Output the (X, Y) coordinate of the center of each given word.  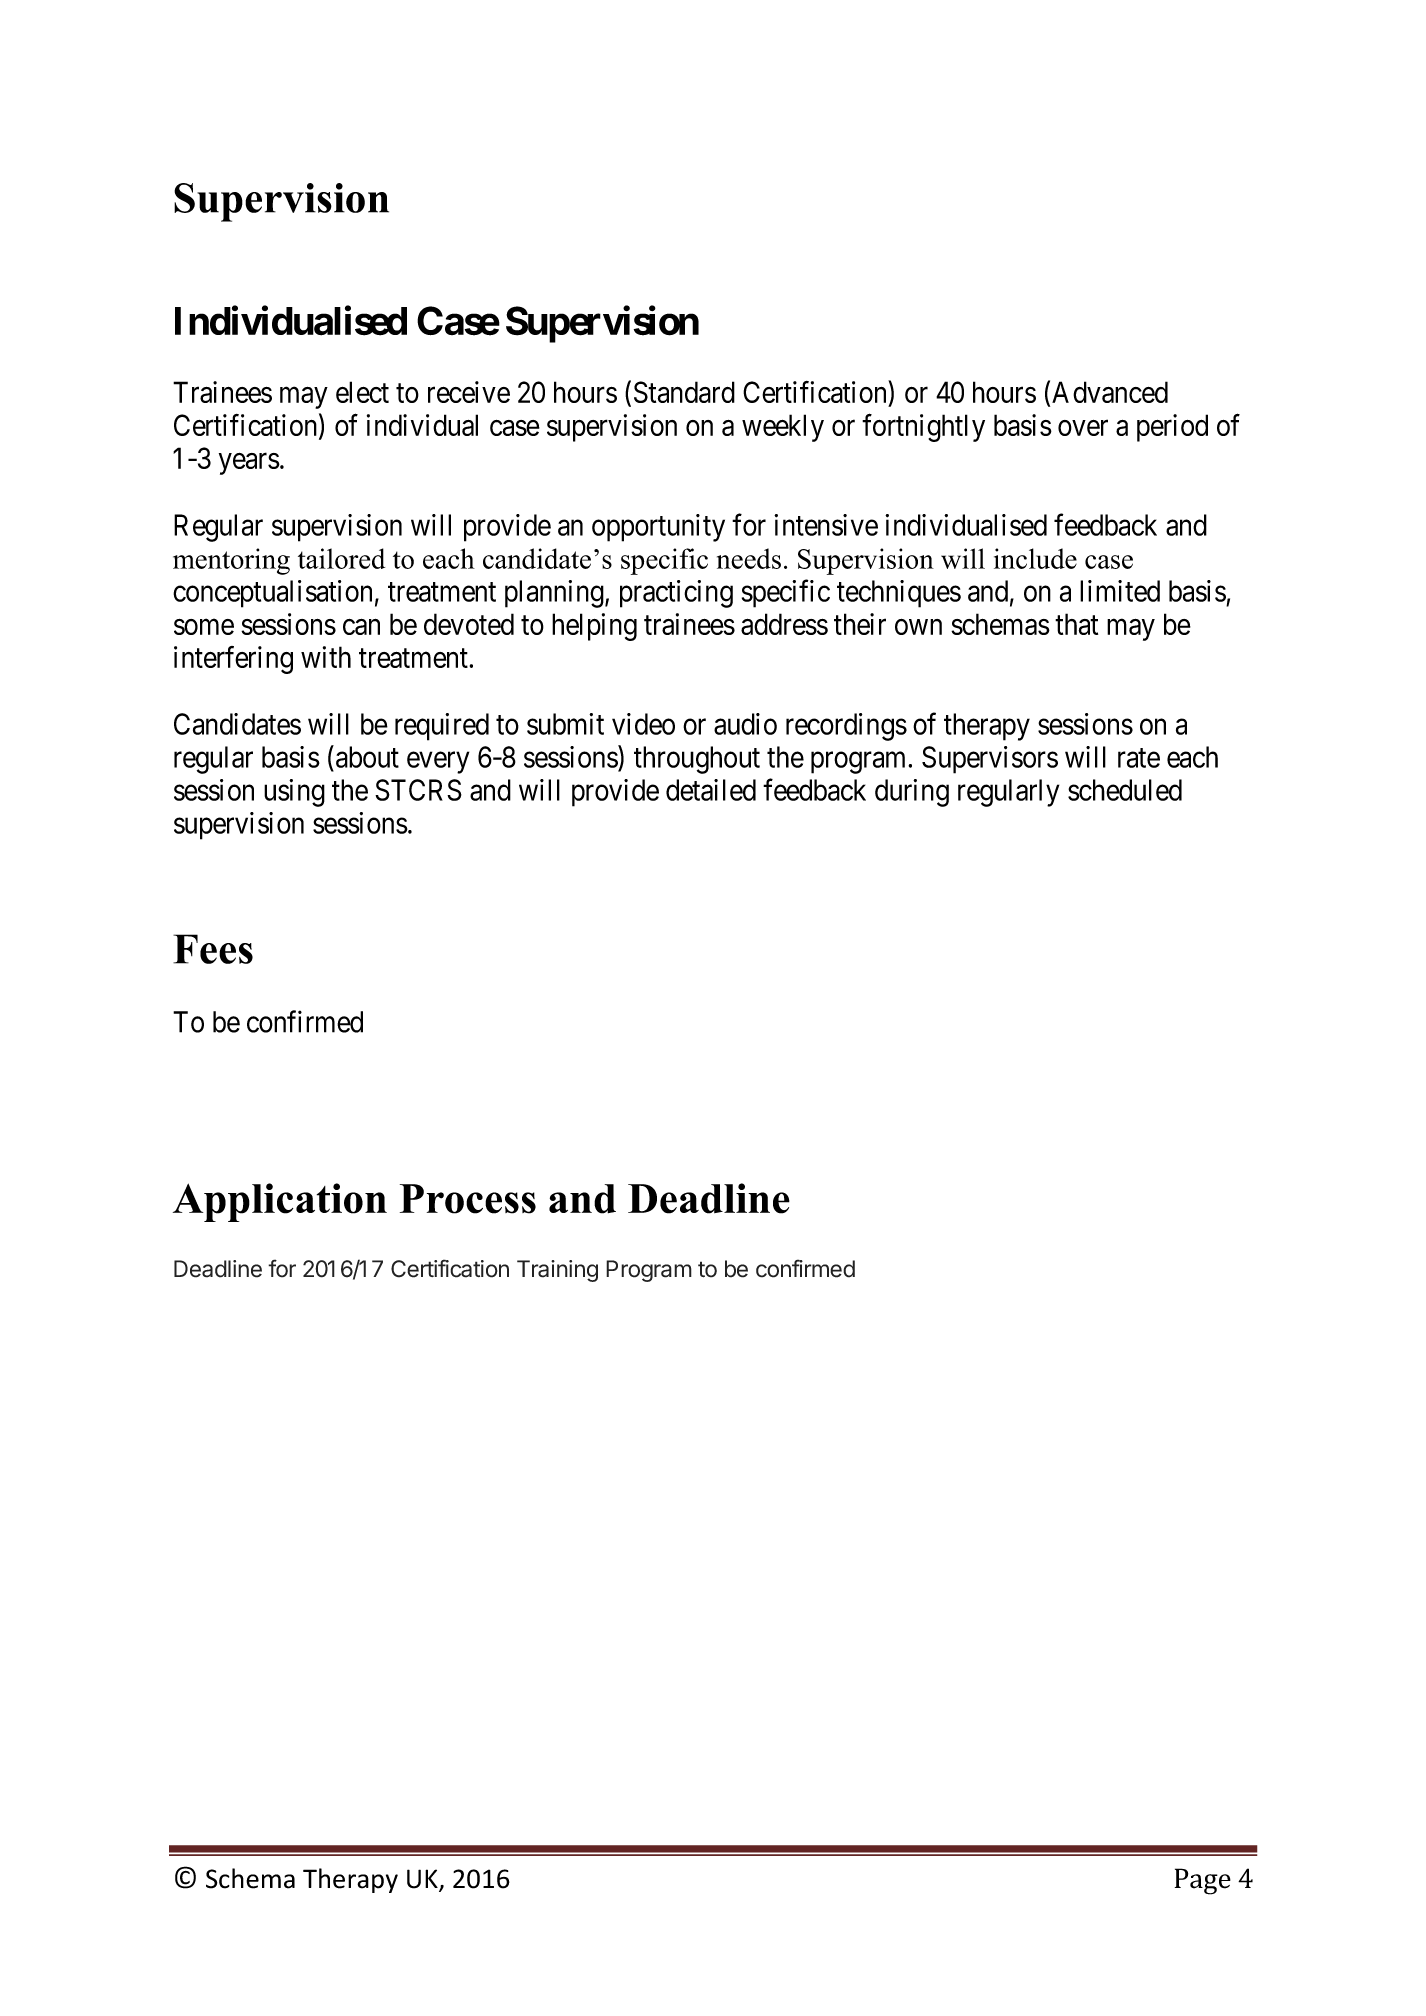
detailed (711, 790)
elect (362, 392)
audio (745, 724)
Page (1203, 1881)
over (1083, 428)
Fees (213, 949)
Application (280, 1202)
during (912, 793)
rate (1139, 758)
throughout (697, 760)
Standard (684, 392)
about (367, 757)
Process (468, 1199)
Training (557, 1271)
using (294, 793)
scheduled (1125, 790)
